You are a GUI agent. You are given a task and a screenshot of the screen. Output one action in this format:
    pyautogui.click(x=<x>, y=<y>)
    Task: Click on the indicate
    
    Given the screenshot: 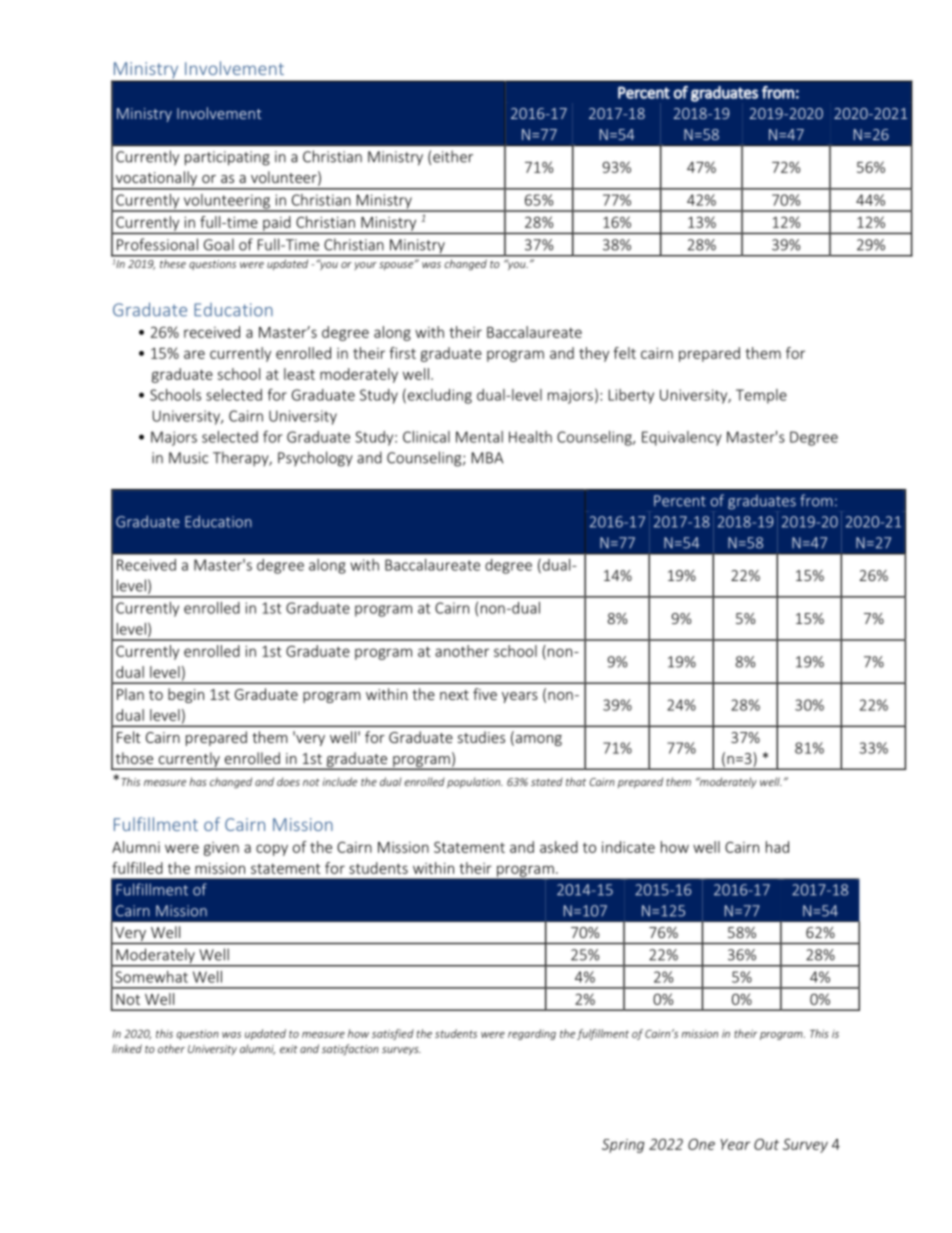 What is the action you would take?
    pyautogui.click(x=628, y=847)
